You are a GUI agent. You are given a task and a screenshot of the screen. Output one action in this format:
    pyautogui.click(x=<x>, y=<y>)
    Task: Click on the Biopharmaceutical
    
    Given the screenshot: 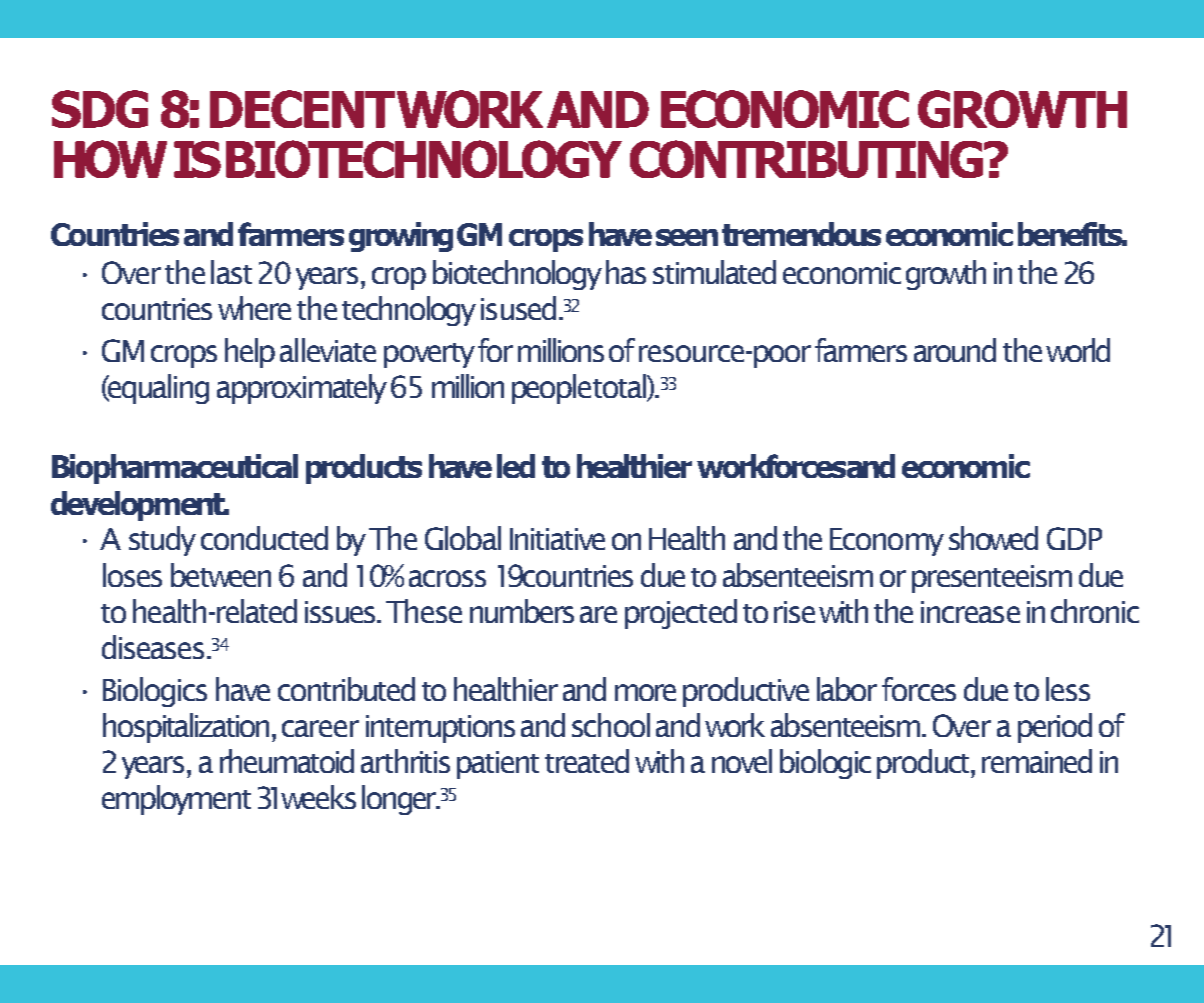 What is the action you would take?
    pyautogui.click(x=175, y=469)
